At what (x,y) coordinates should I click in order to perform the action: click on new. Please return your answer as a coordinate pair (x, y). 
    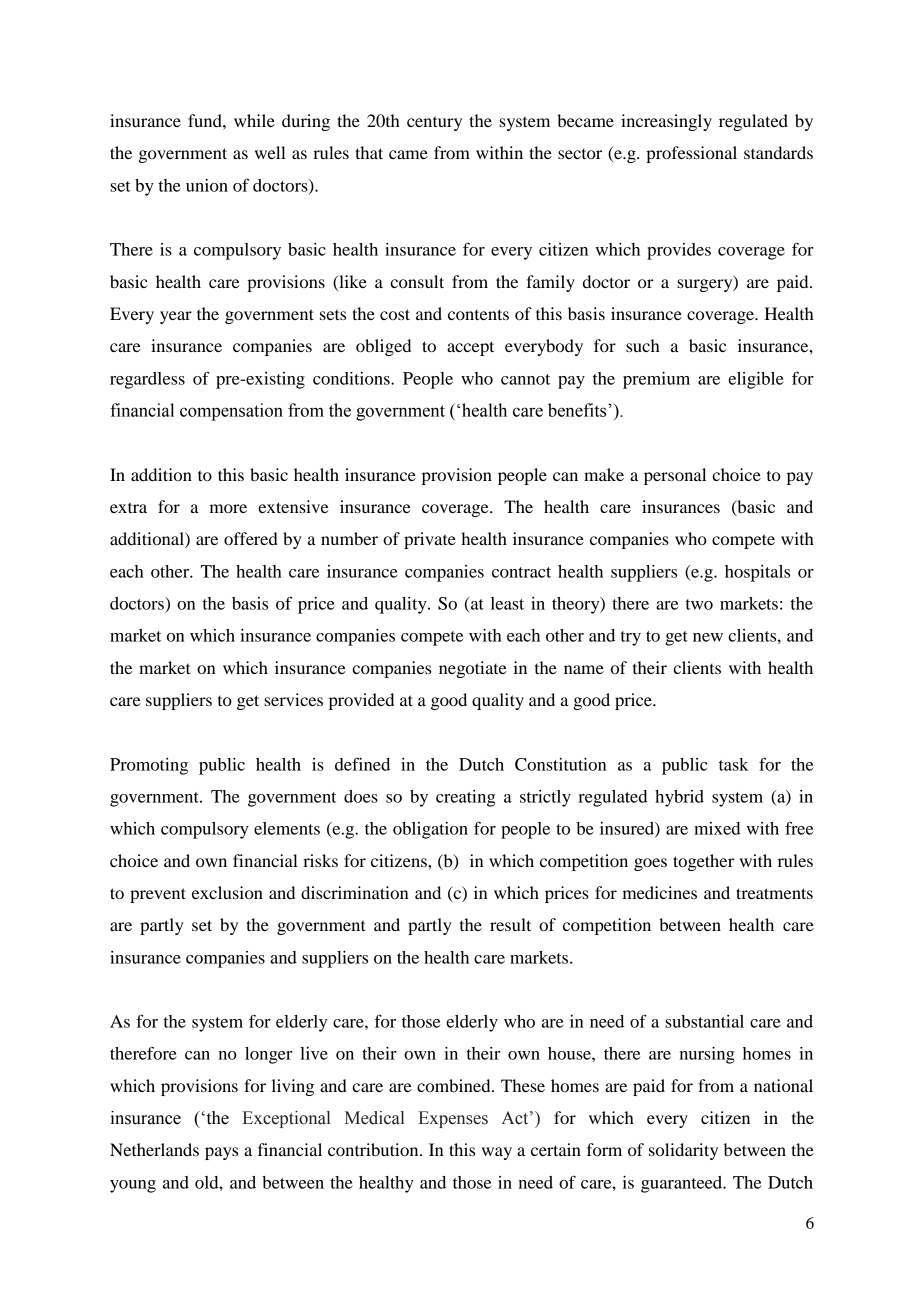
    Looking at the image, I should click on (708, 637).
